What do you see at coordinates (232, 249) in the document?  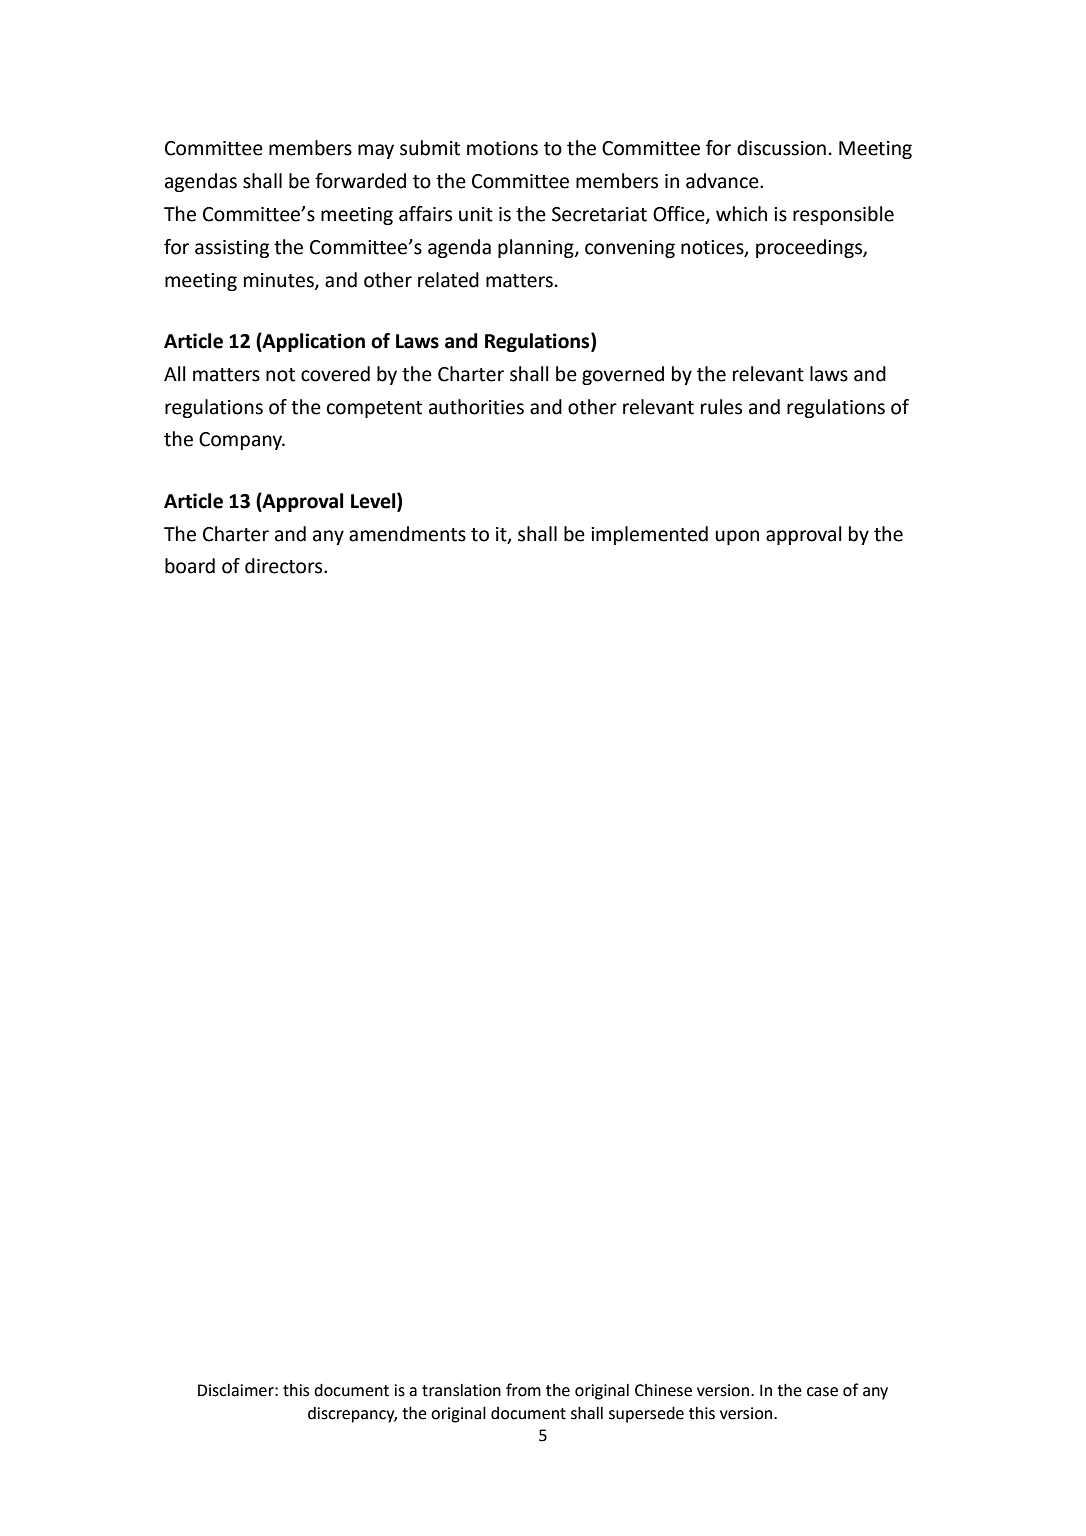 I see `assisting` at bounding box center [232, 249].
